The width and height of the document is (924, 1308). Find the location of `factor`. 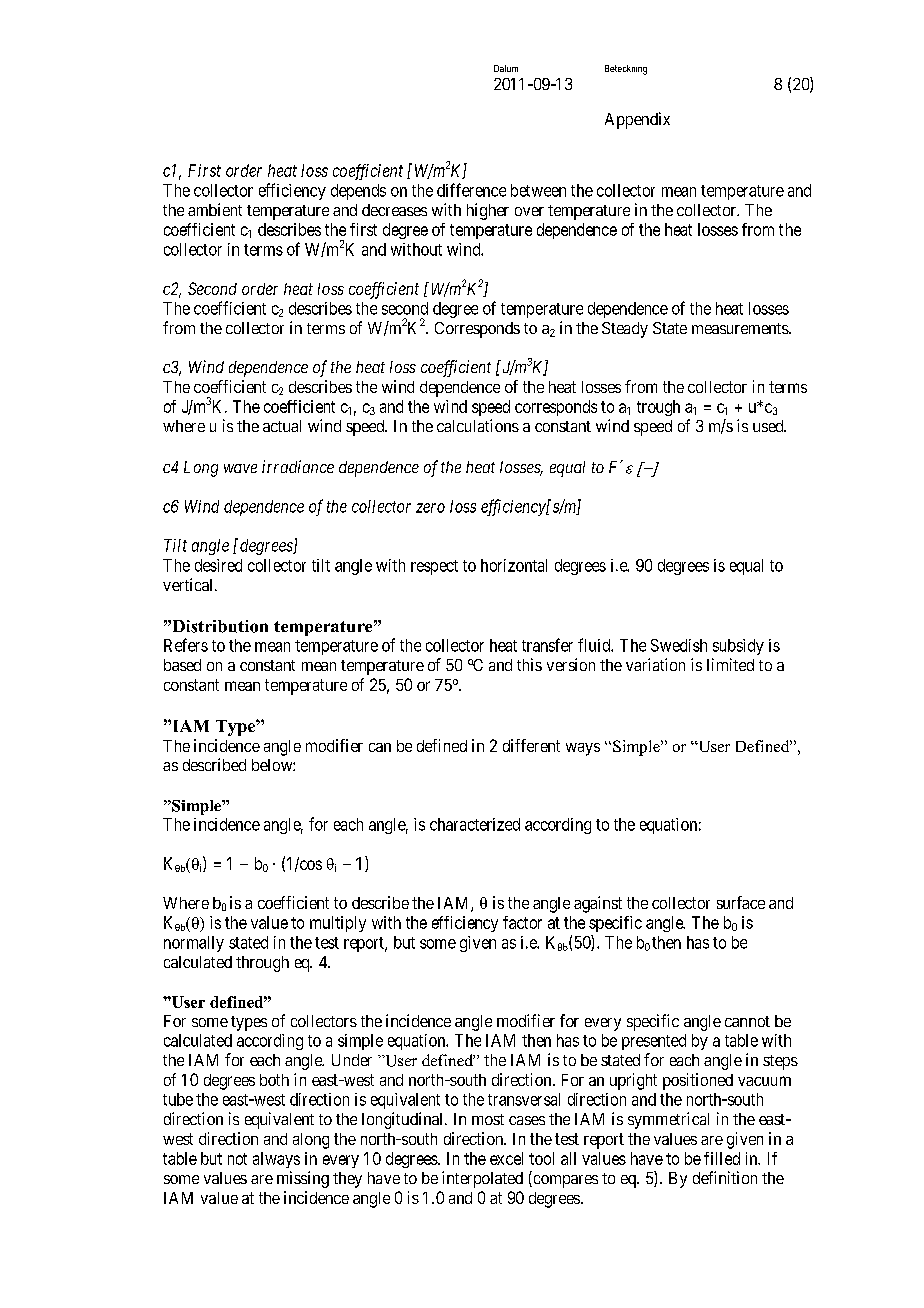

factor is located at coordinates (522, 922).
